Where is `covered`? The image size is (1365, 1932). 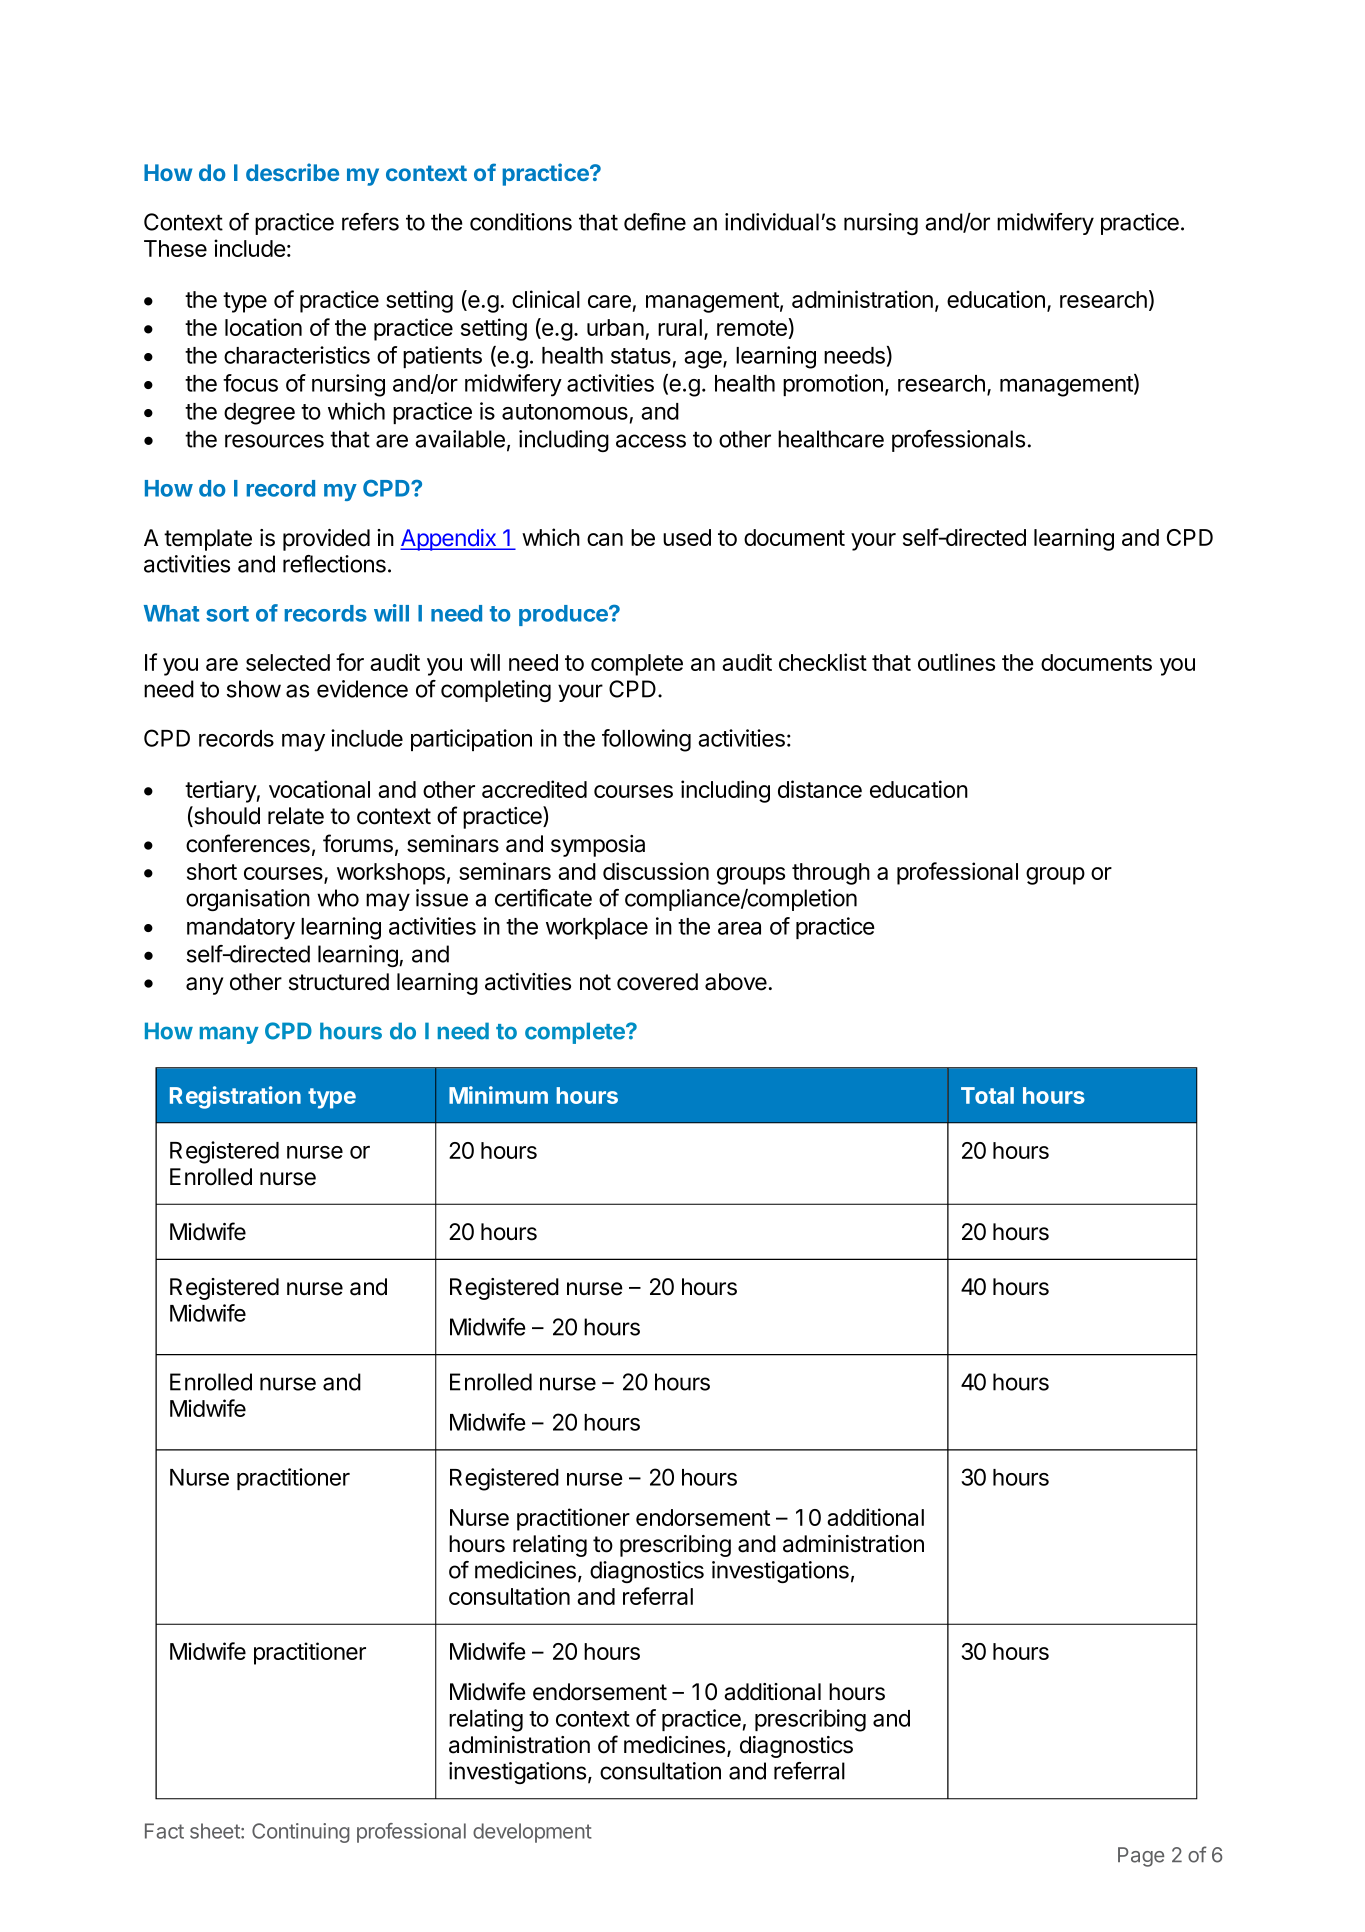
covered is located at coordinates (657, 982).
